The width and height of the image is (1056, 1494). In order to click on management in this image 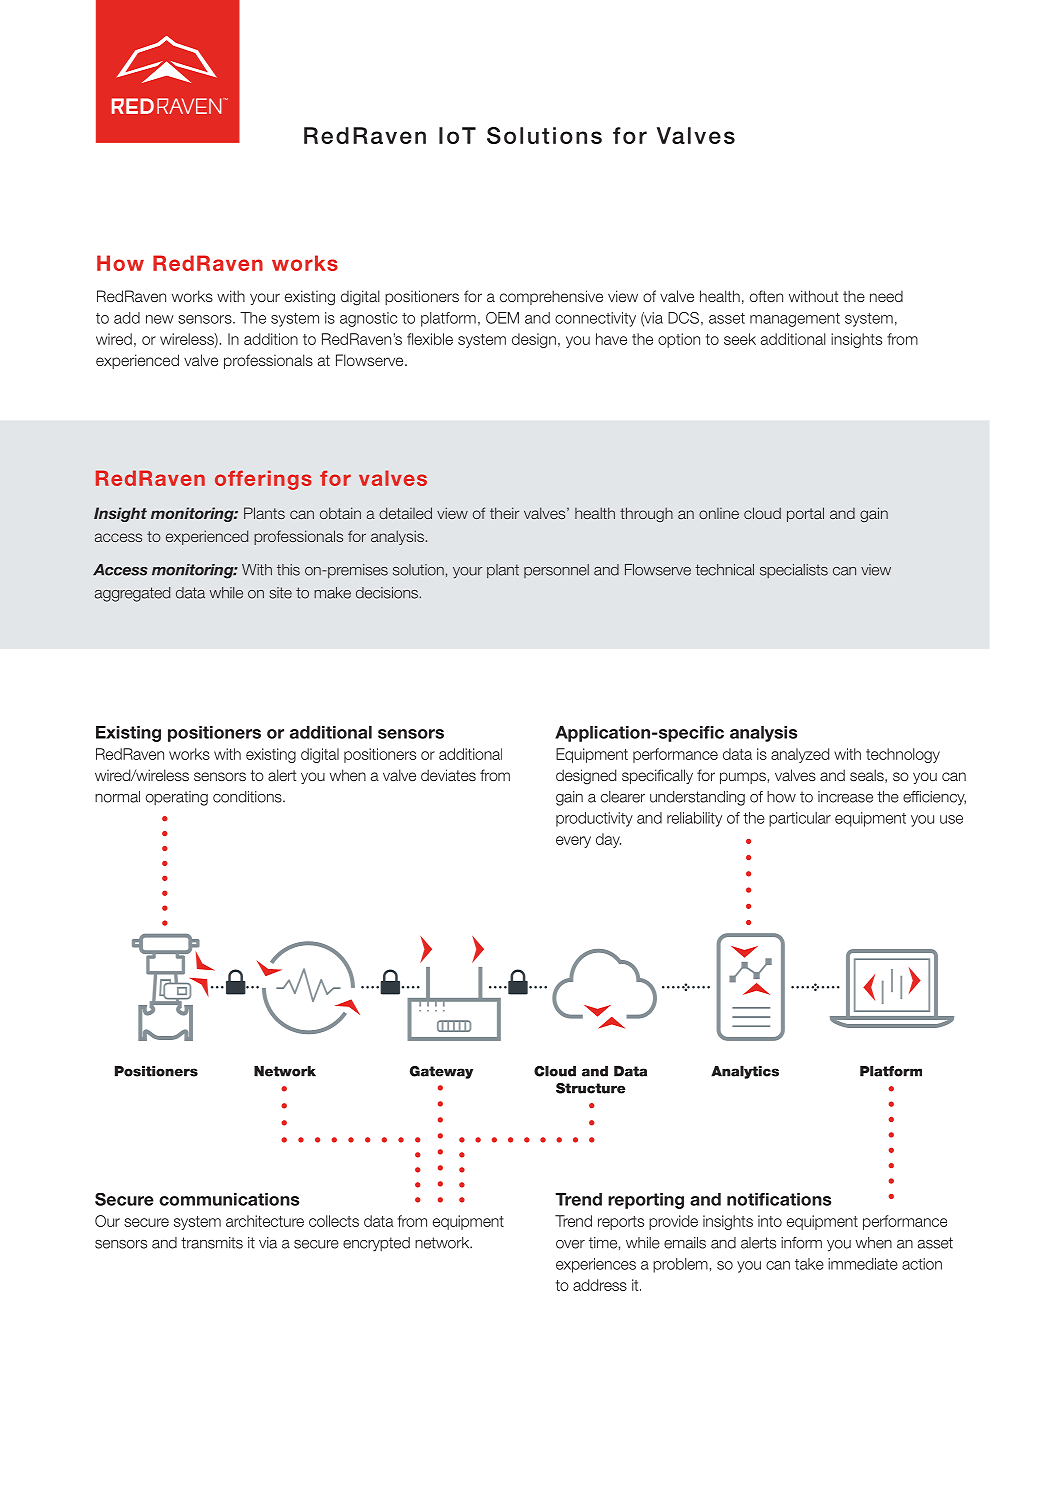, I will do `click(795, 320)`.
